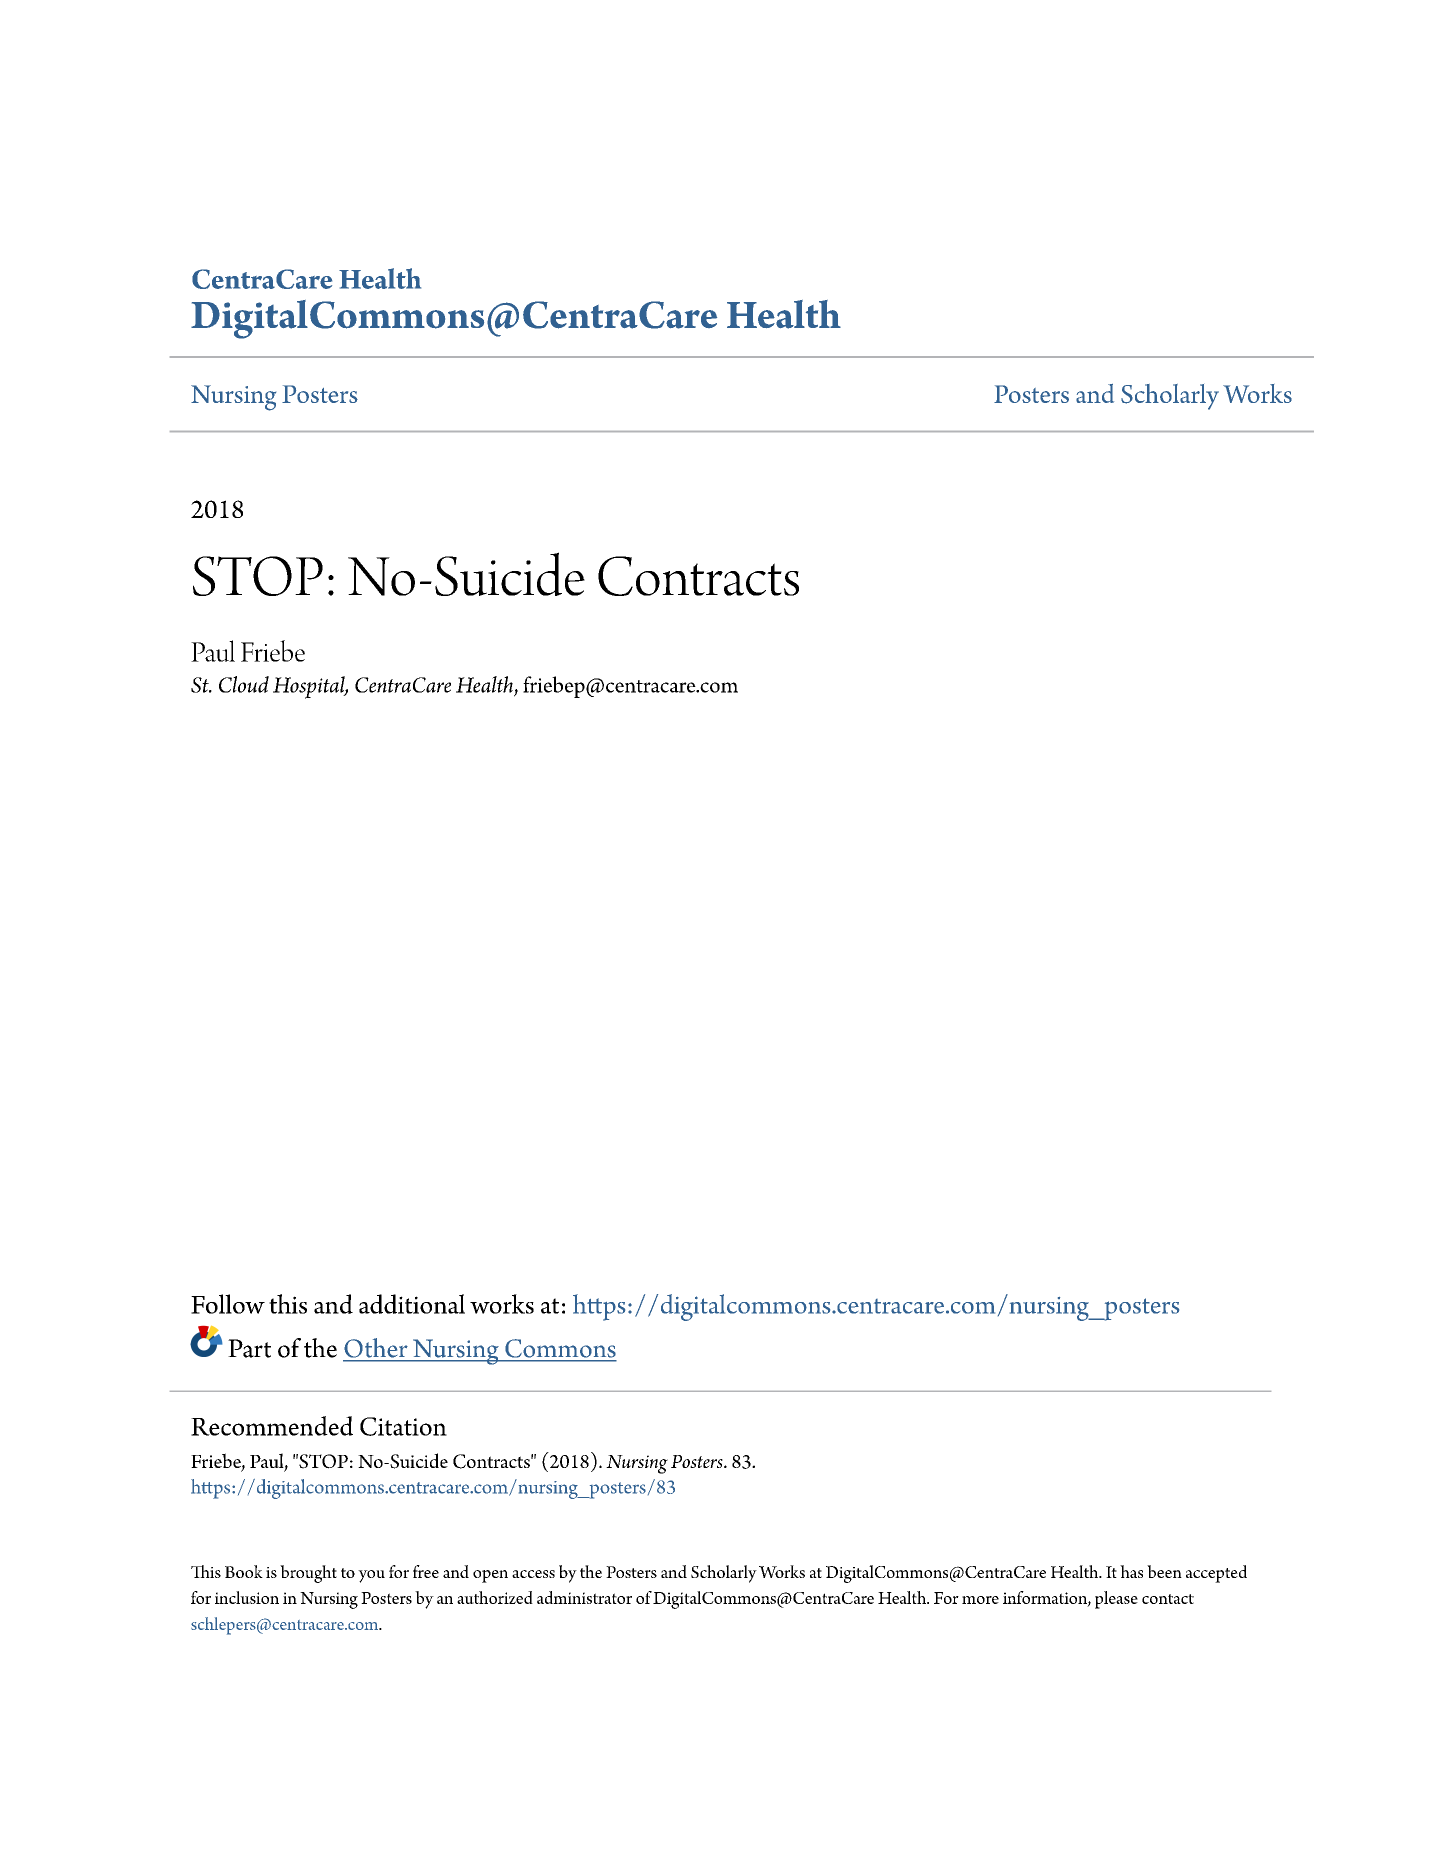 Image resolution: width=1441 pixels, height=1865 pixels. What do you see at coordinates (371, 1576) in the document?
I see `you` at bounding box center [371, 1576].
